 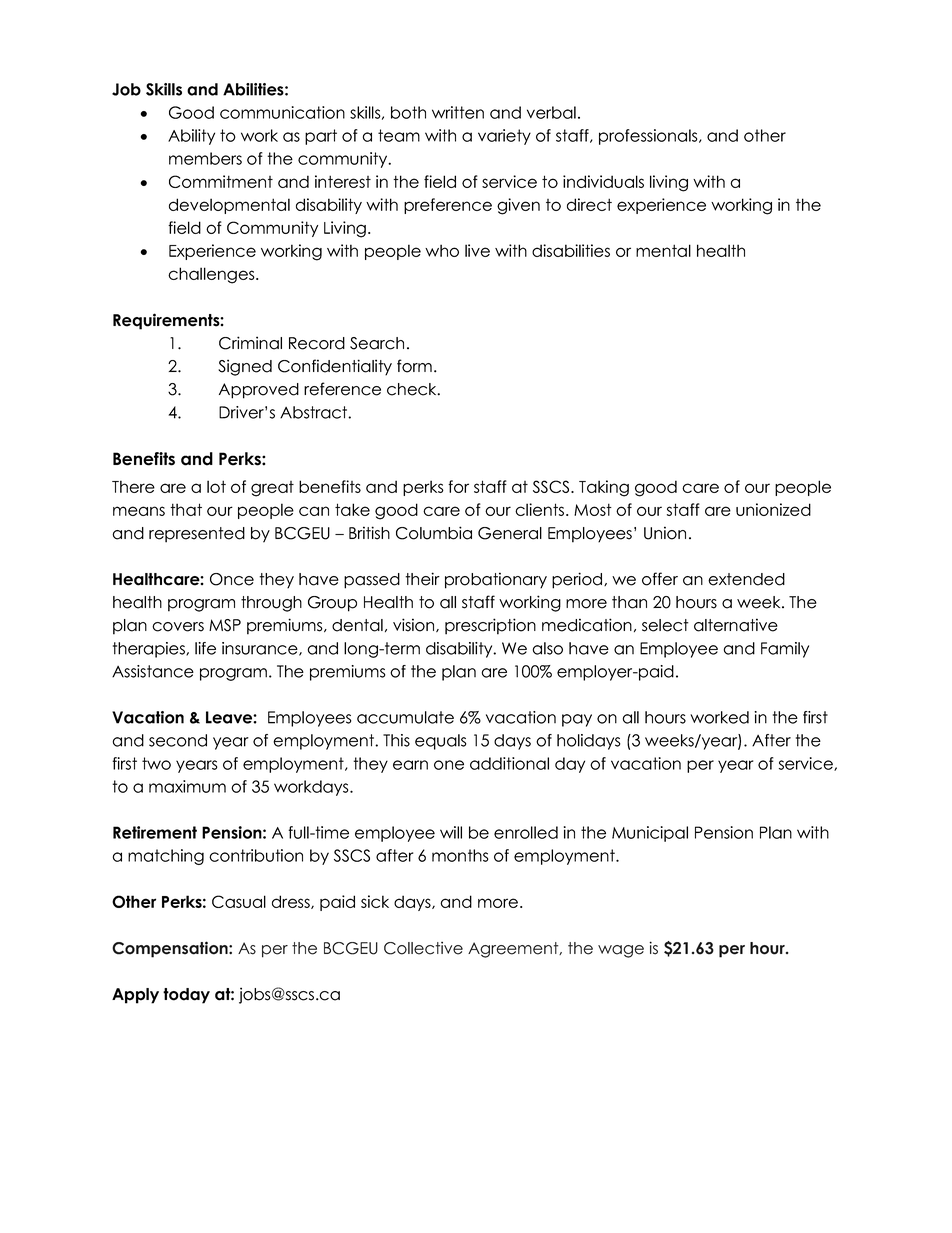 I want to click on written, so click(x=458, y=112).
